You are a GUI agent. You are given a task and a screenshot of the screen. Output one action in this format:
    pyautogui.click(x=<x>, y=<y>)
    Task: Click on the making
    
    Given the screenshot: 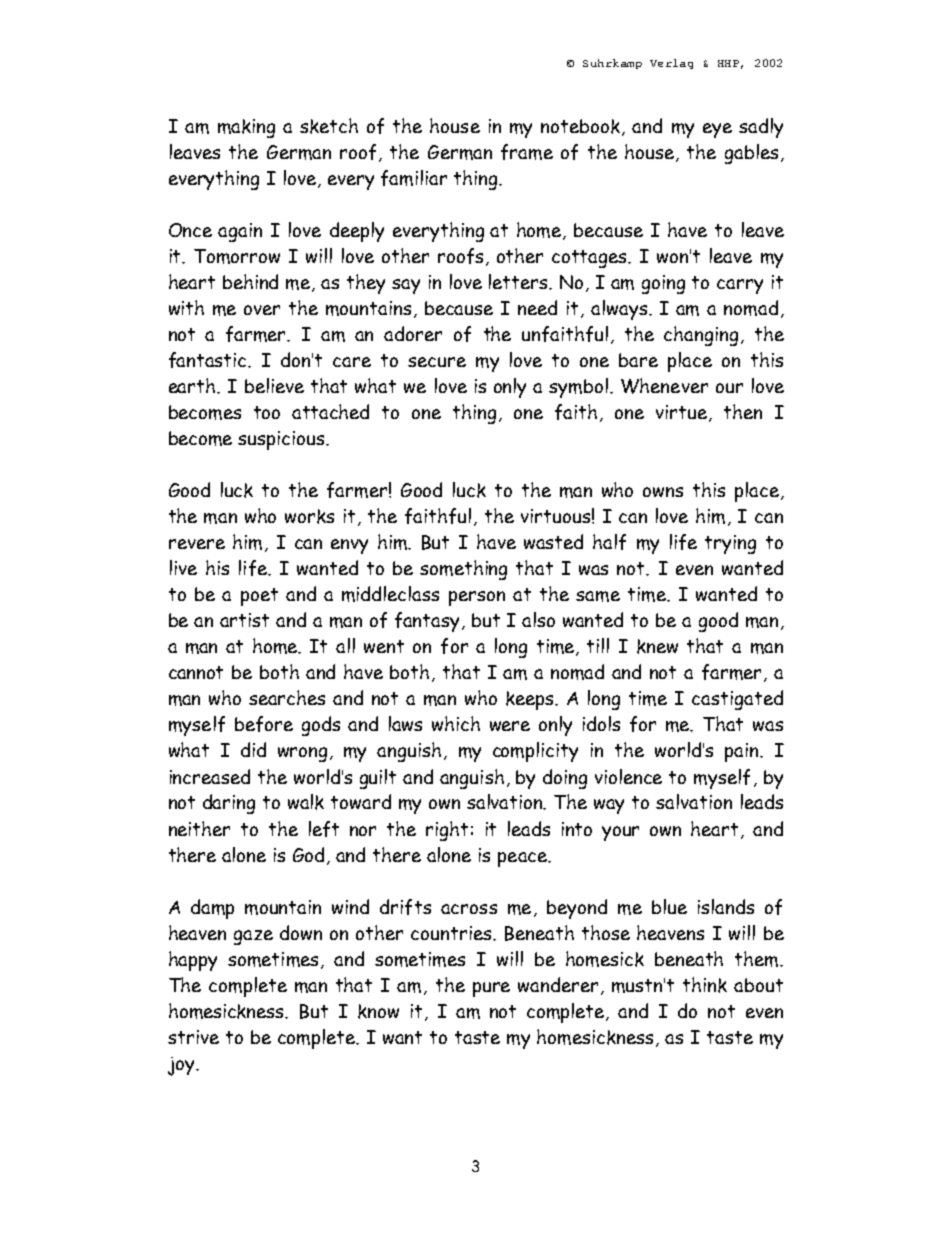 What is the action you would take?
    pyautogui.click(x=246, y=128)
